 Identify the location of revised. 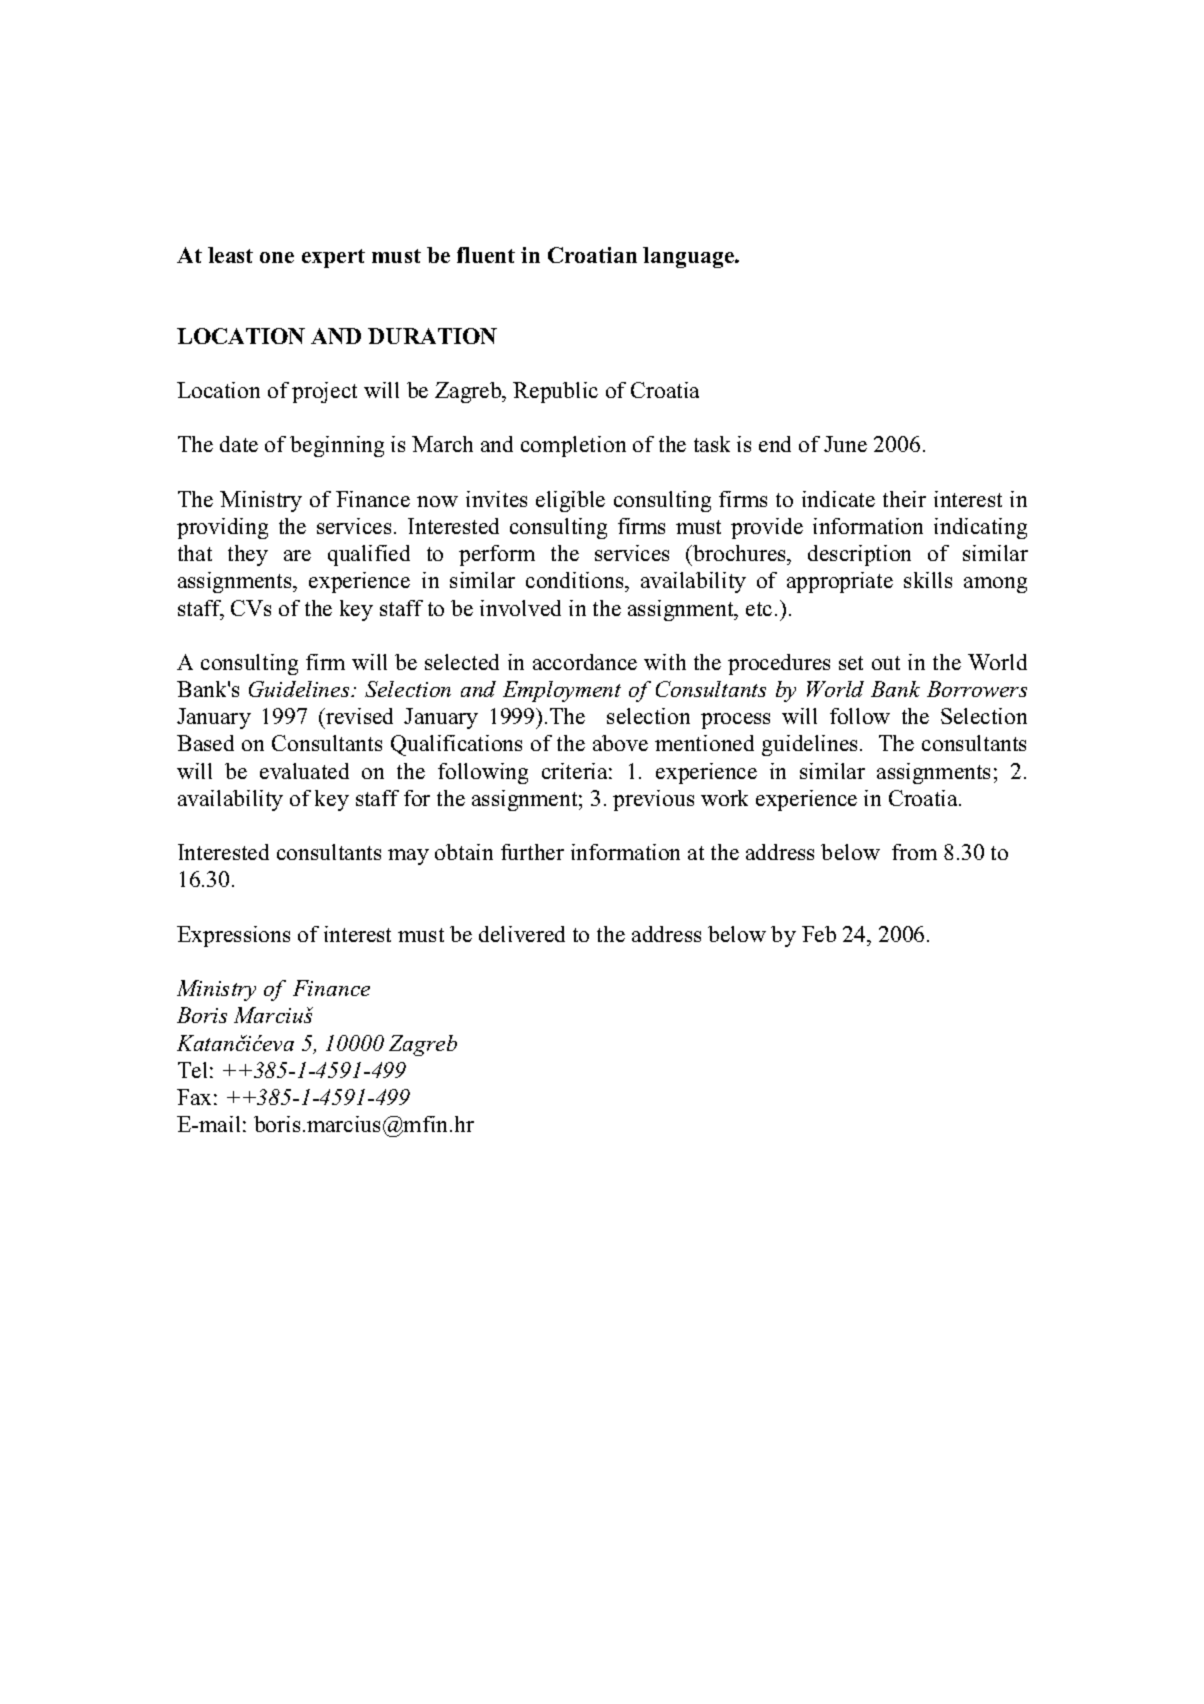
(358, 716).
